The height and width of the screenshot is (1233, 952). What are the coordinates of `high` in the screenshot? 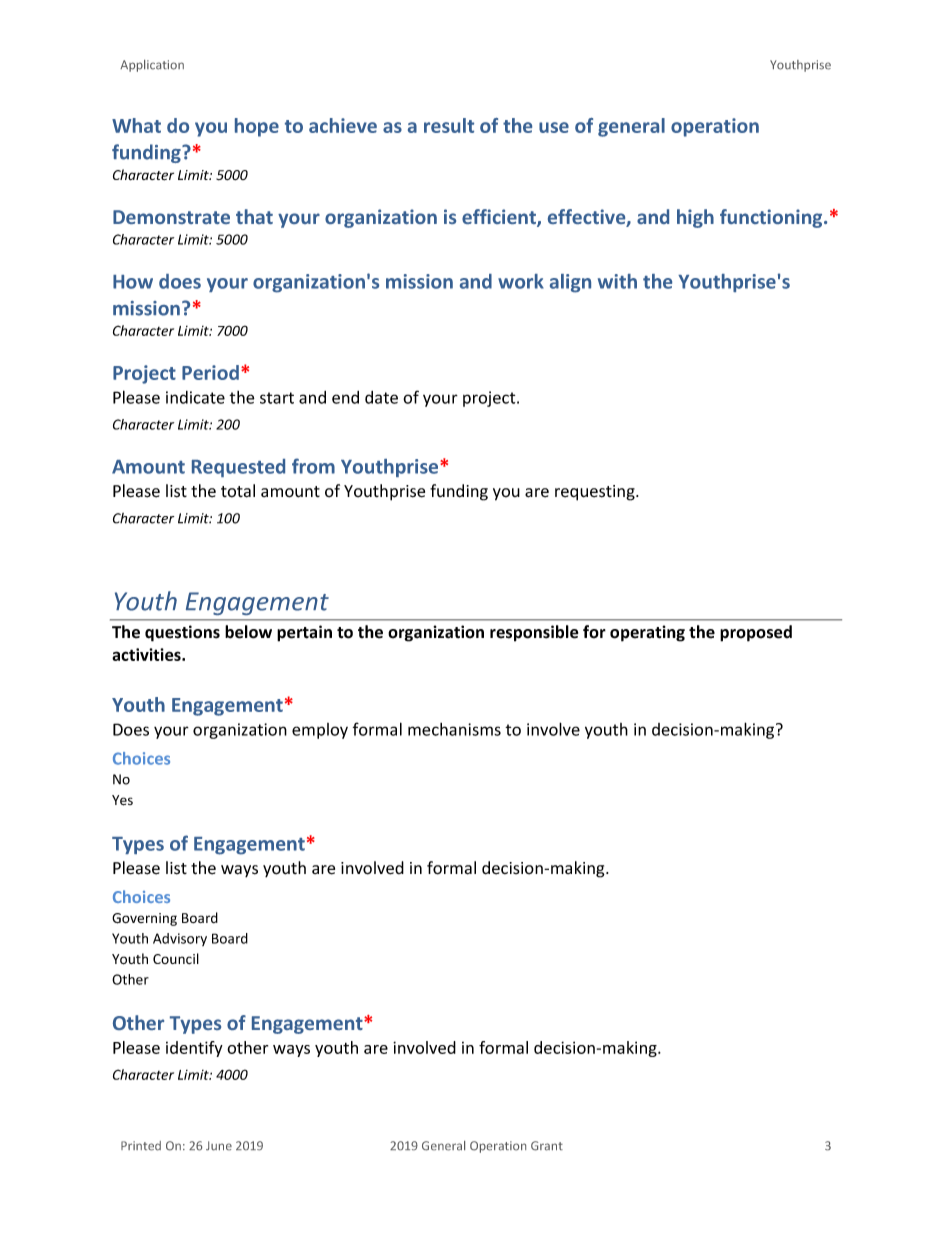 It's located at (695, 218).
